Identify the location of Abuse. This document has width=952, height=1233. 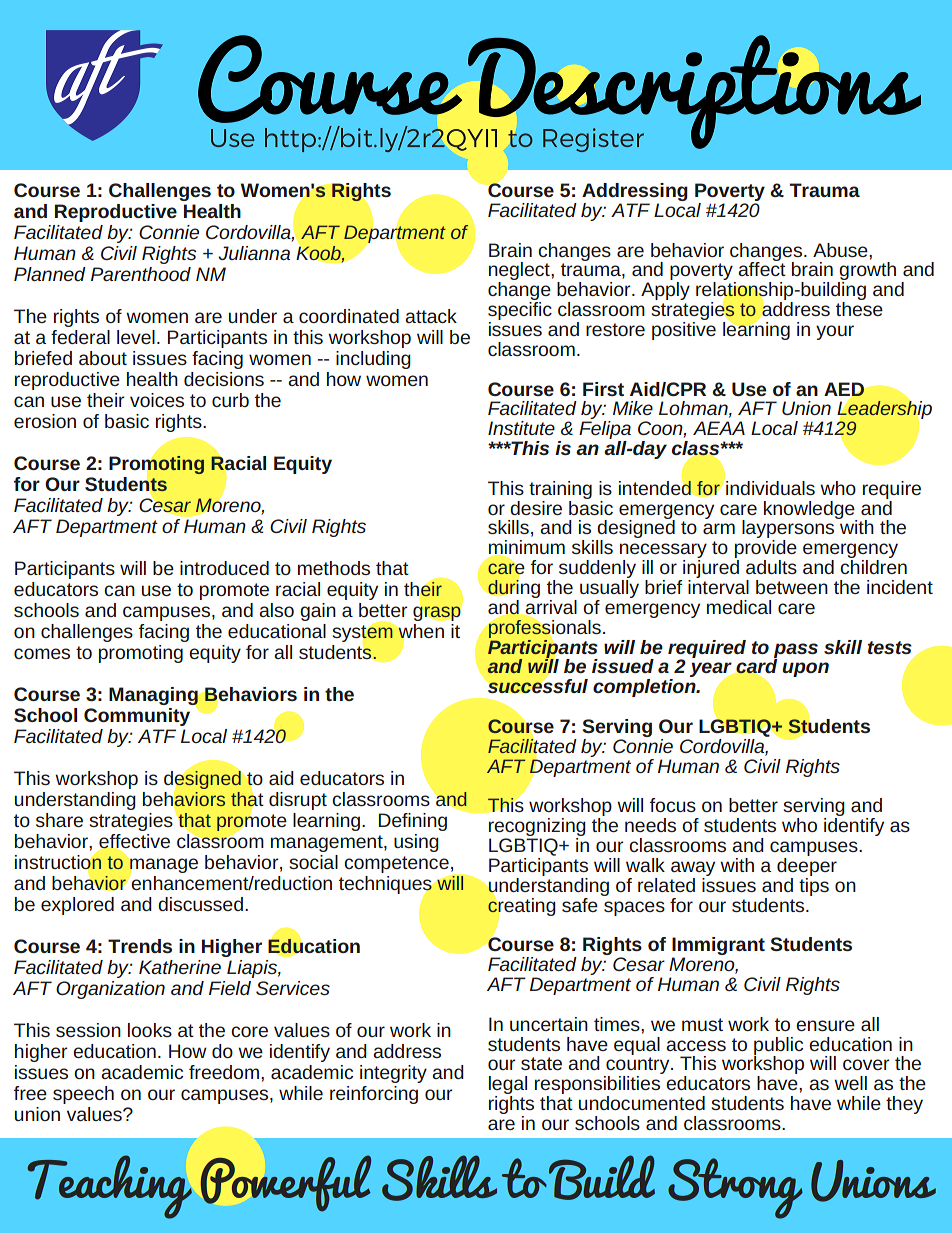
(841, 250).
